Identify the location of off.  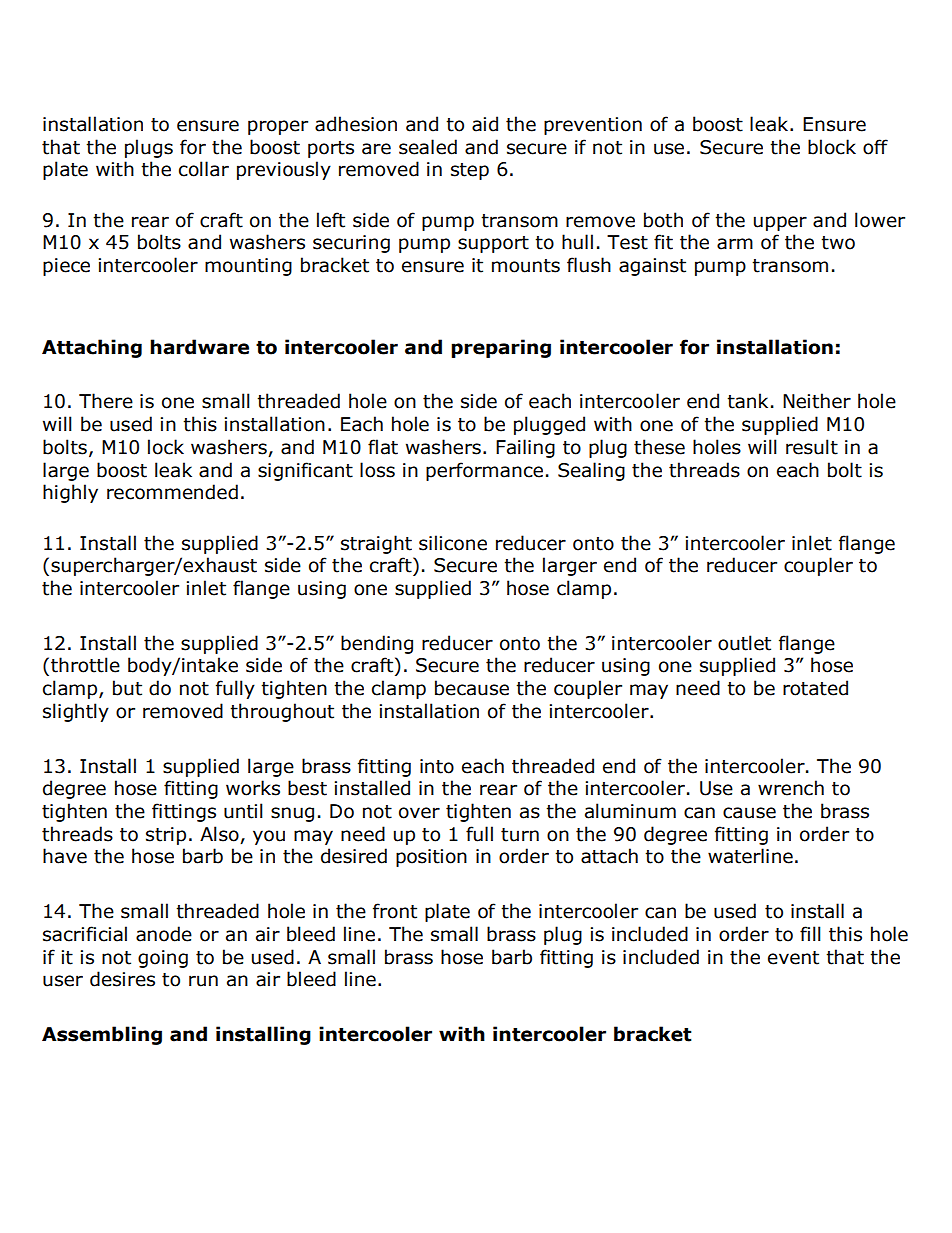
(875, 147).
